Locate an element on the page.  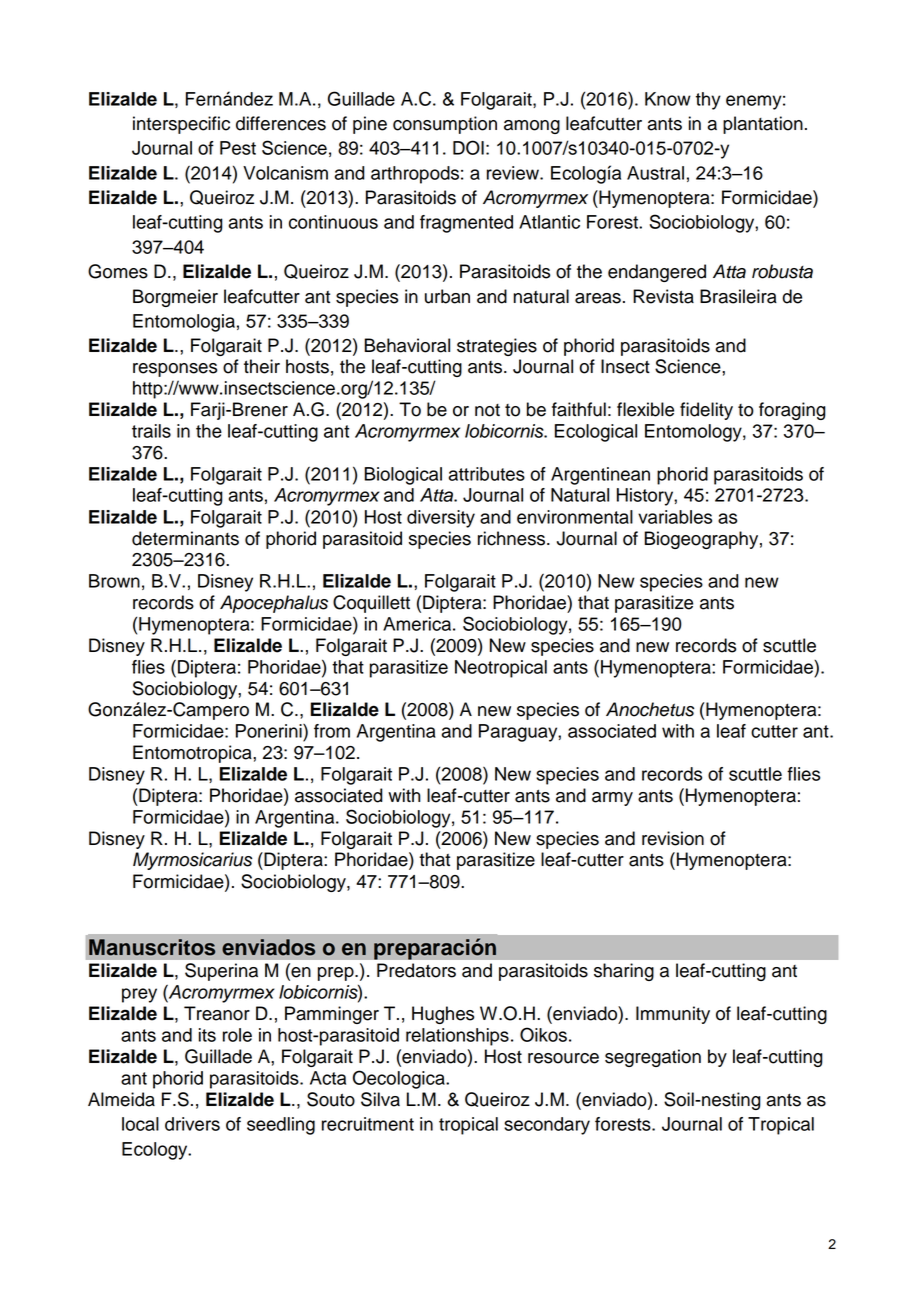
drivers is located at coordinates (192, 1124).
